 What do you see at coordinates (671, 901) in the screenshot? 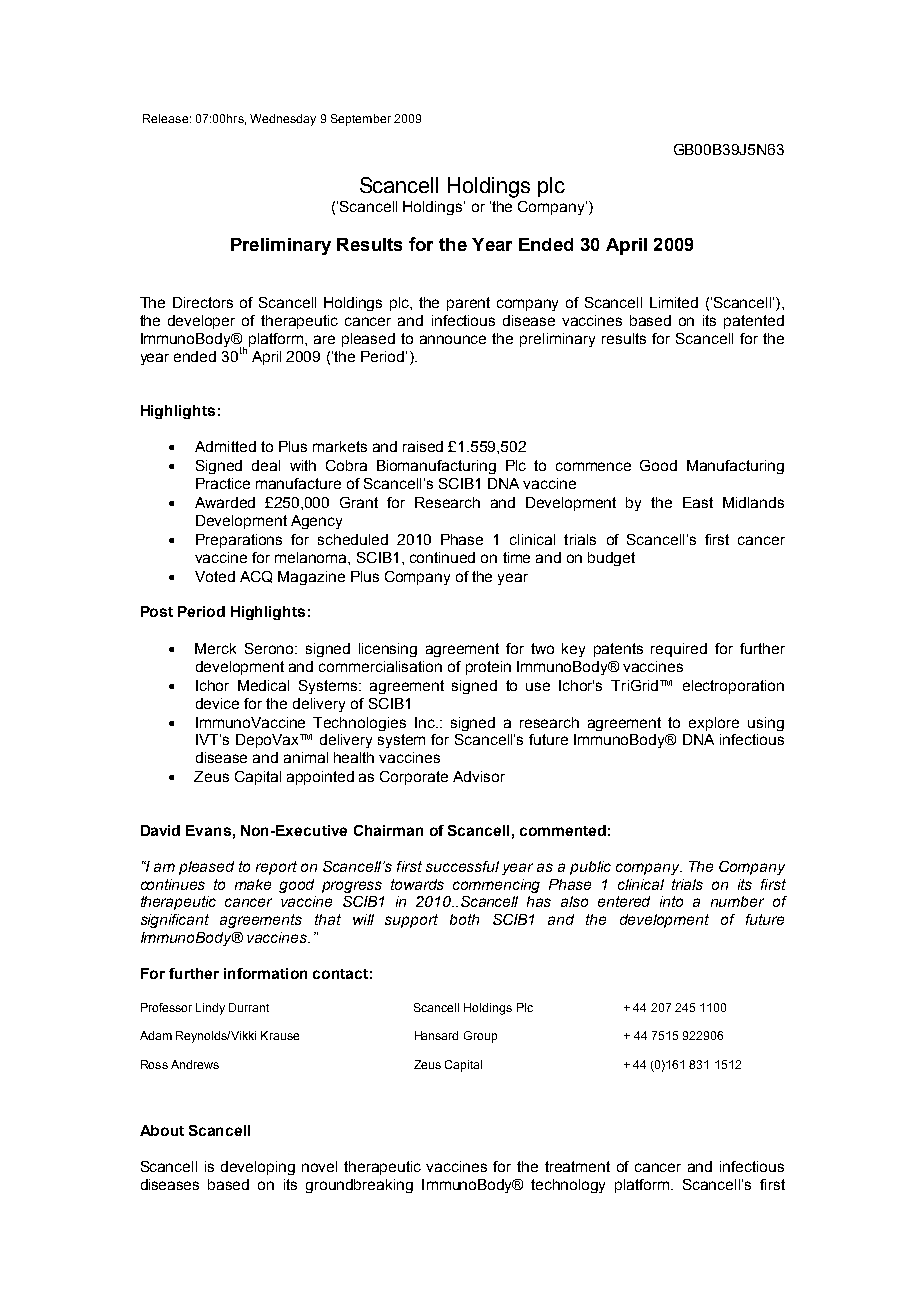
I see `into` at bounding box center [671, 901].
